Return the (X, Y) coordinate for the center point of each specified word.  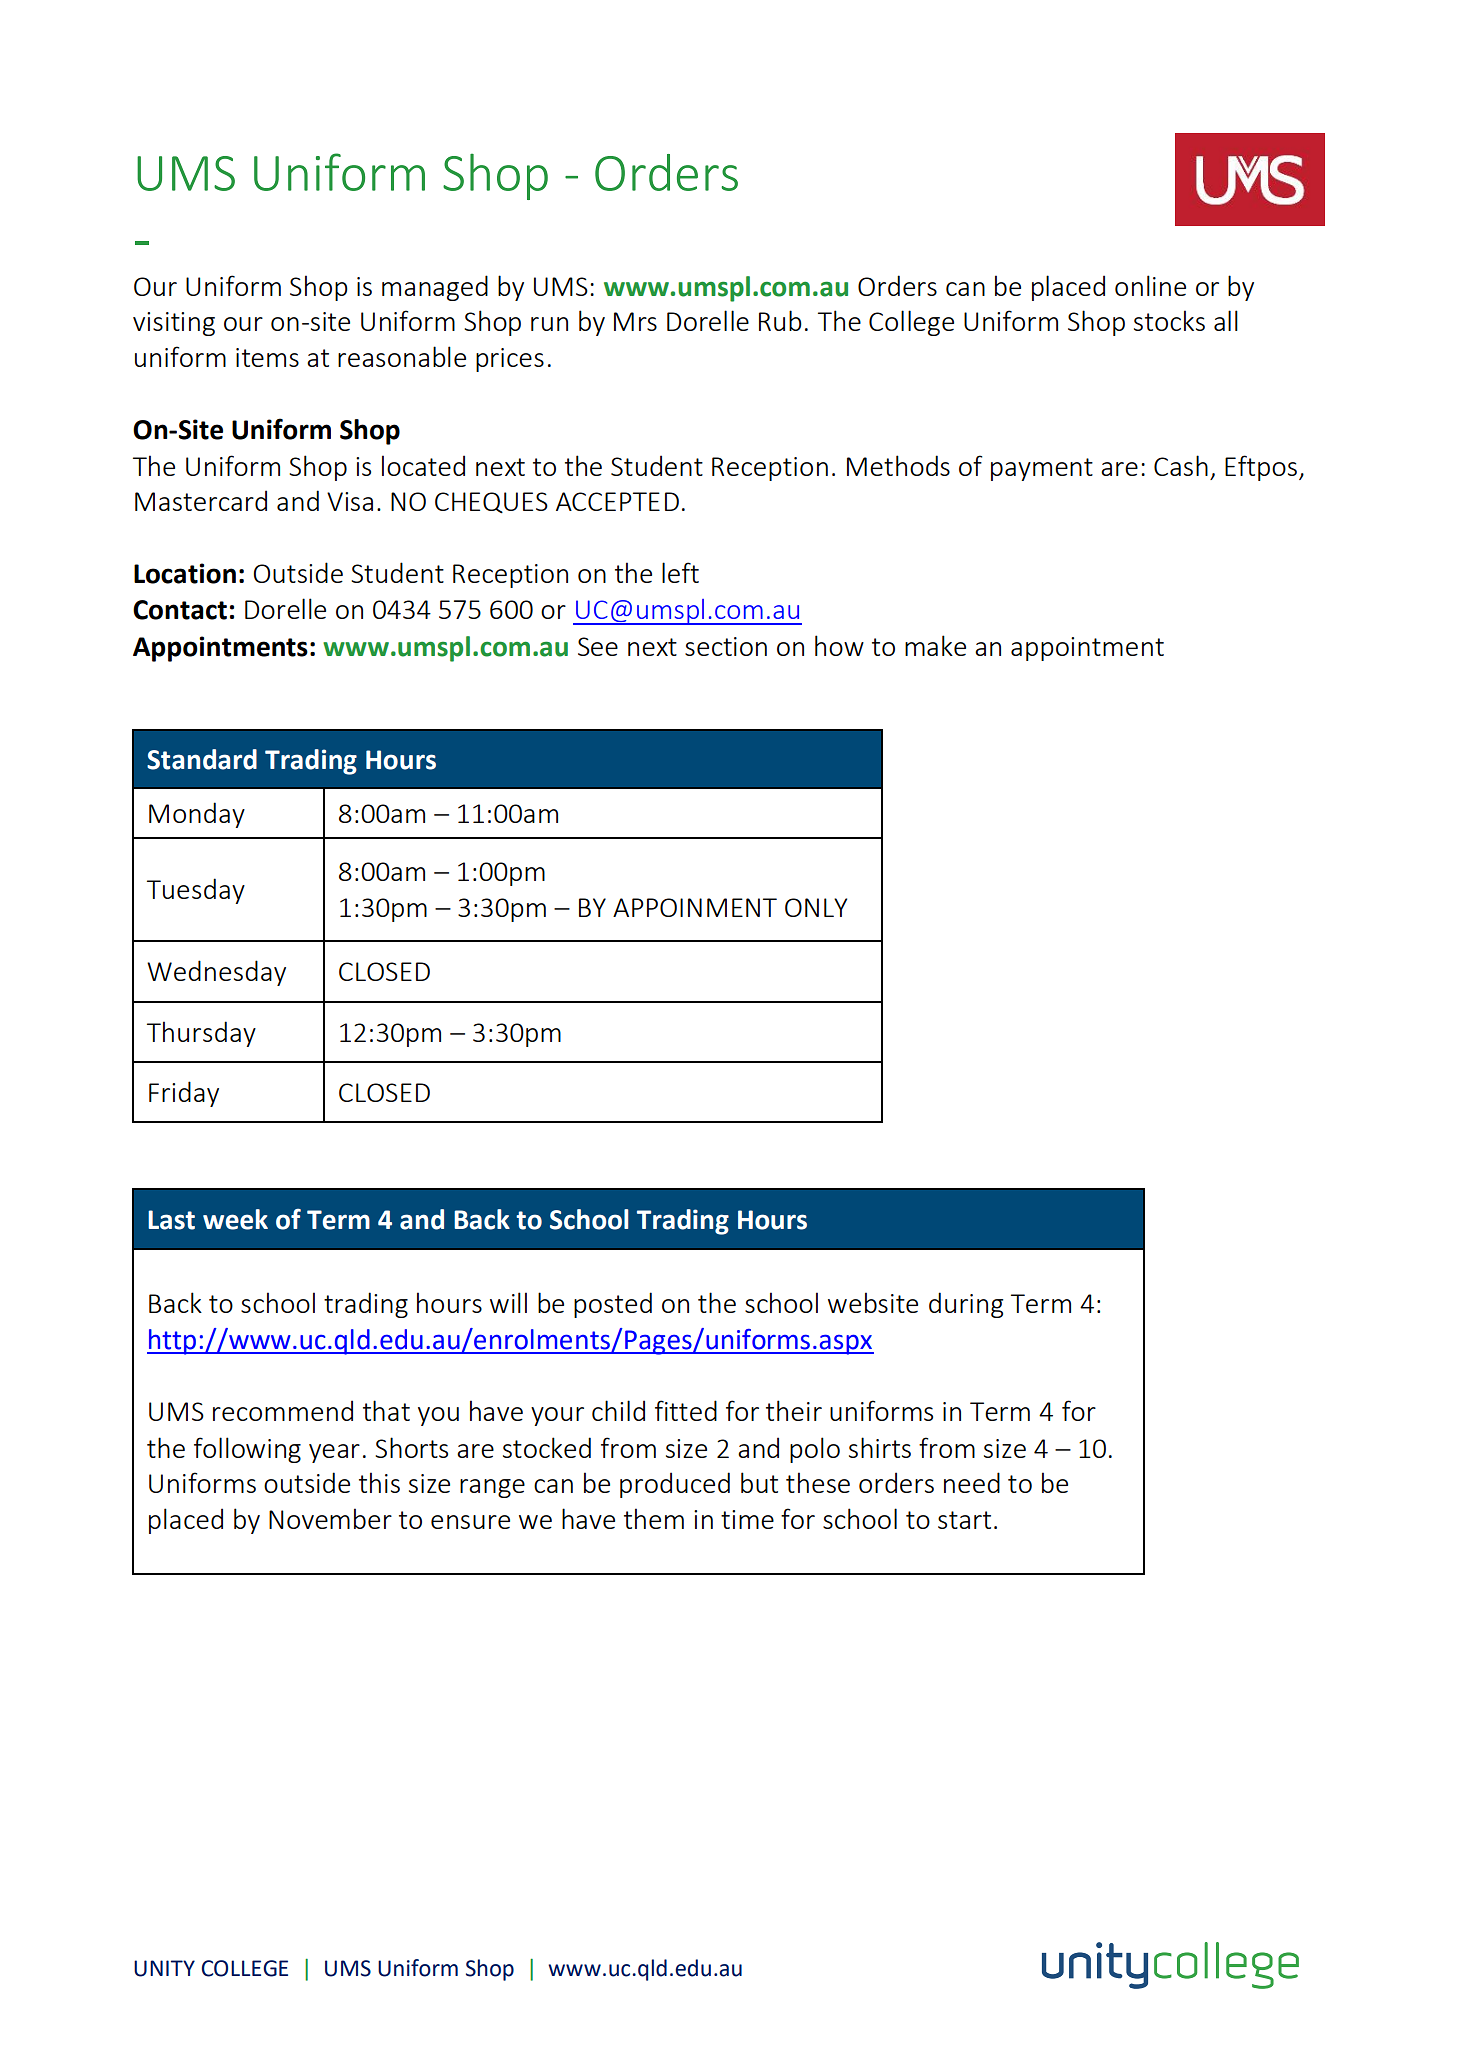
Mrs (635, 321)
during (966, 1305)
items (267, 357)
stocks (1169, 320)
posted (613, 1305)
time (747, 1519)
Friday (184, 1094)
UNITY (164, 1968)
